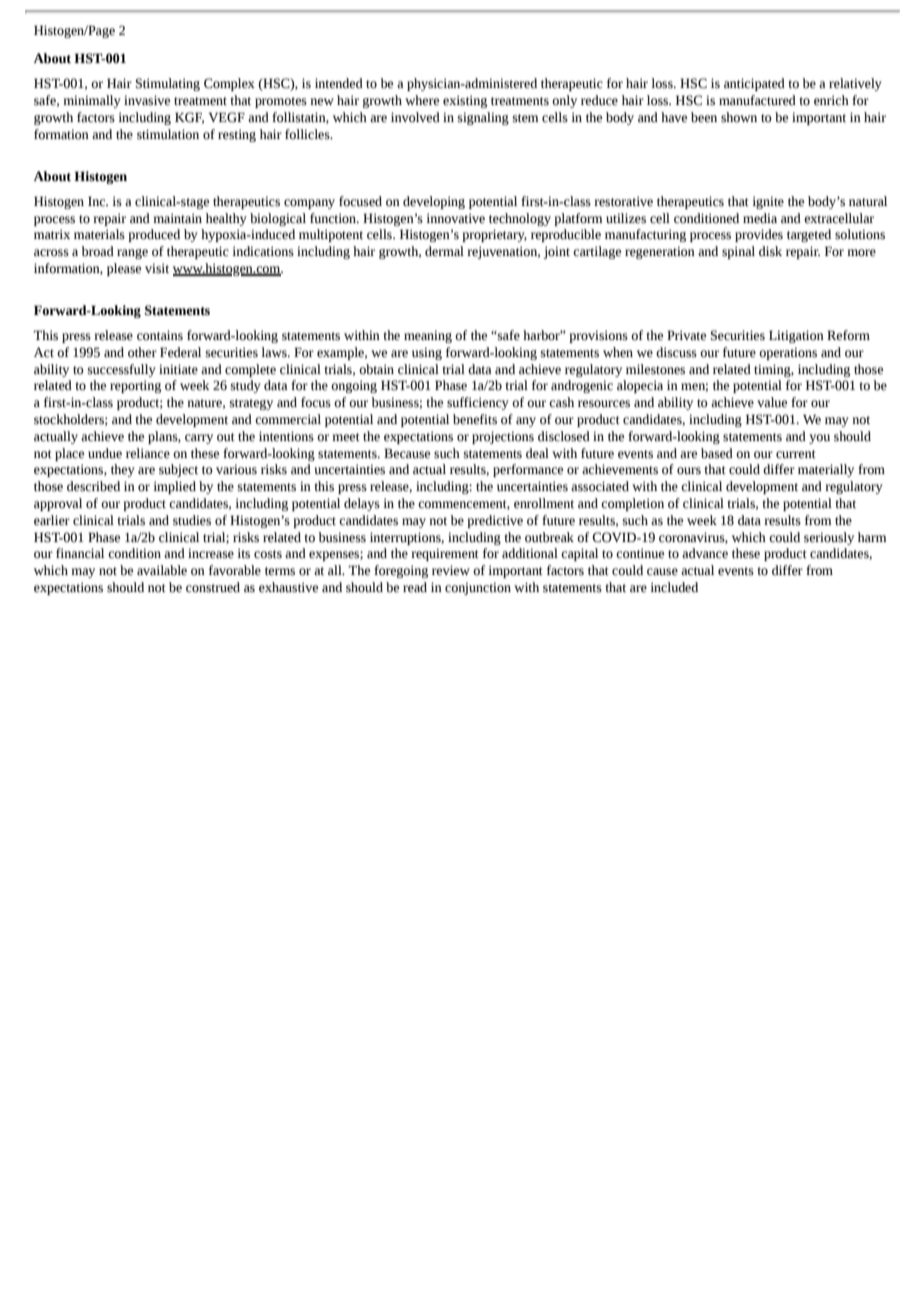 This screenshot has width=924, height=1308. I want to click on range, so click(132, 254).
